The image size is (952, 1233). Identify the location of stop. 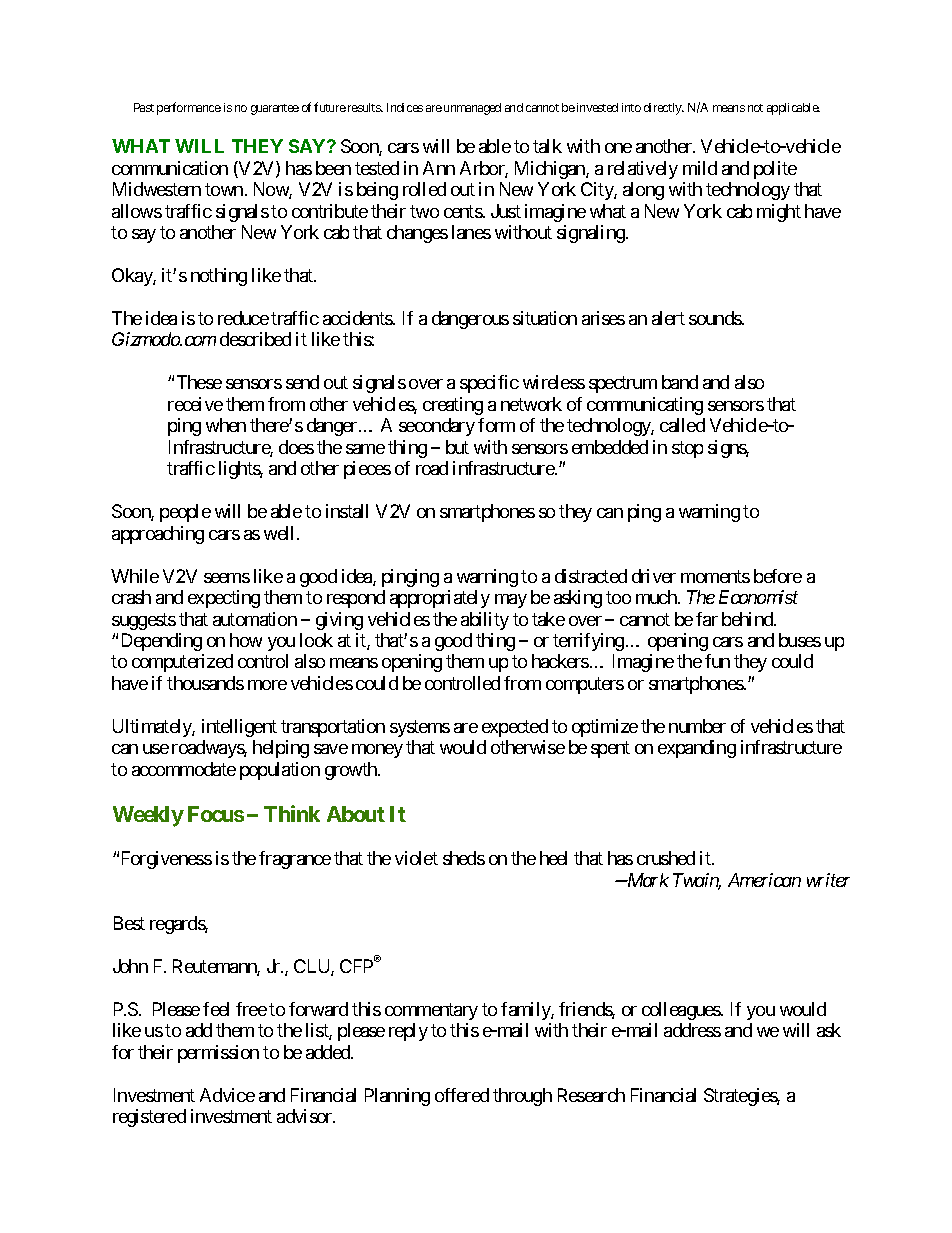
(687, 449).
